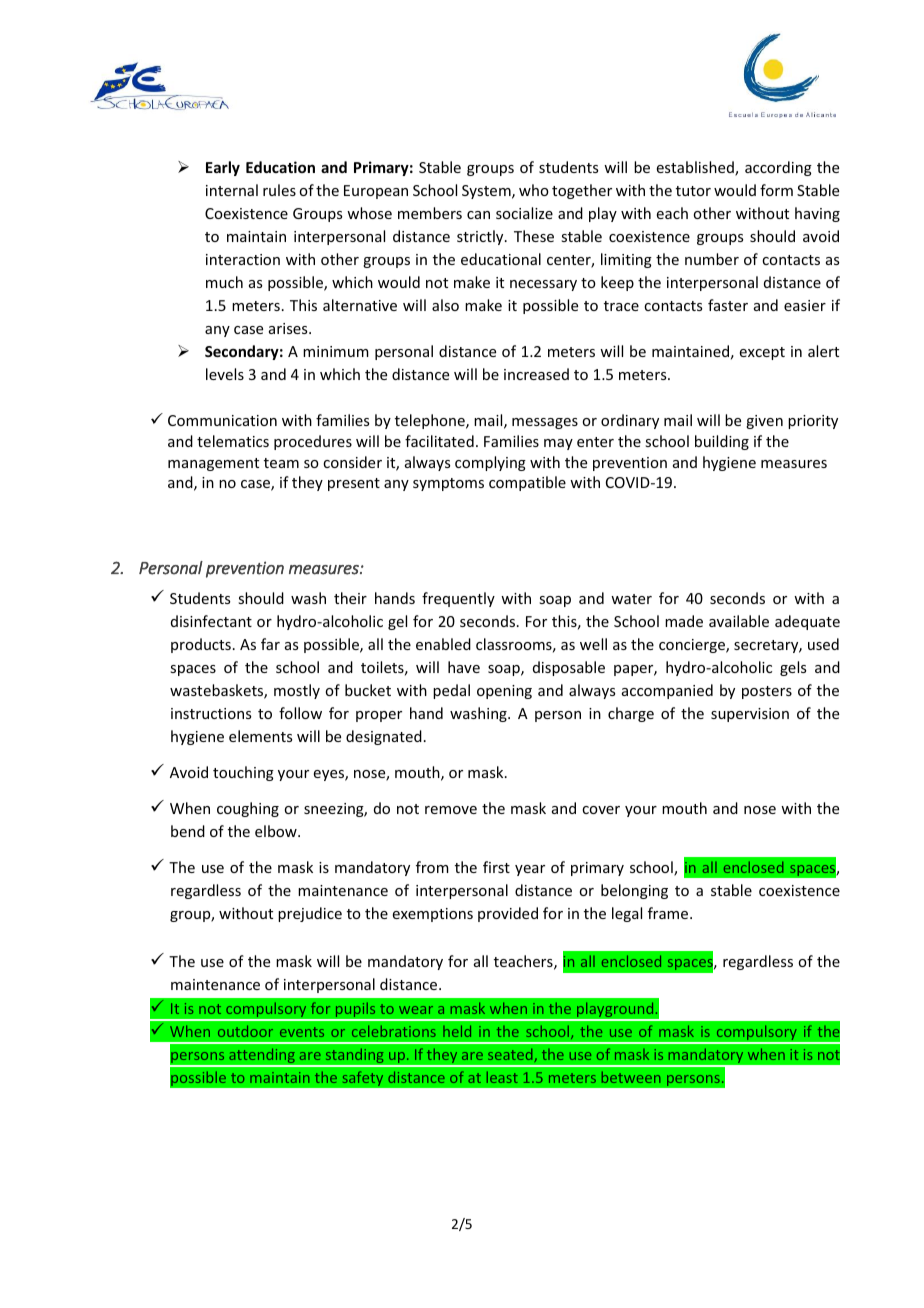 The height and width of the document is (1308, 924). What do you see at coordinates (524, 213) in the document?
I see `socialize` at bounding box center [524, 213].
